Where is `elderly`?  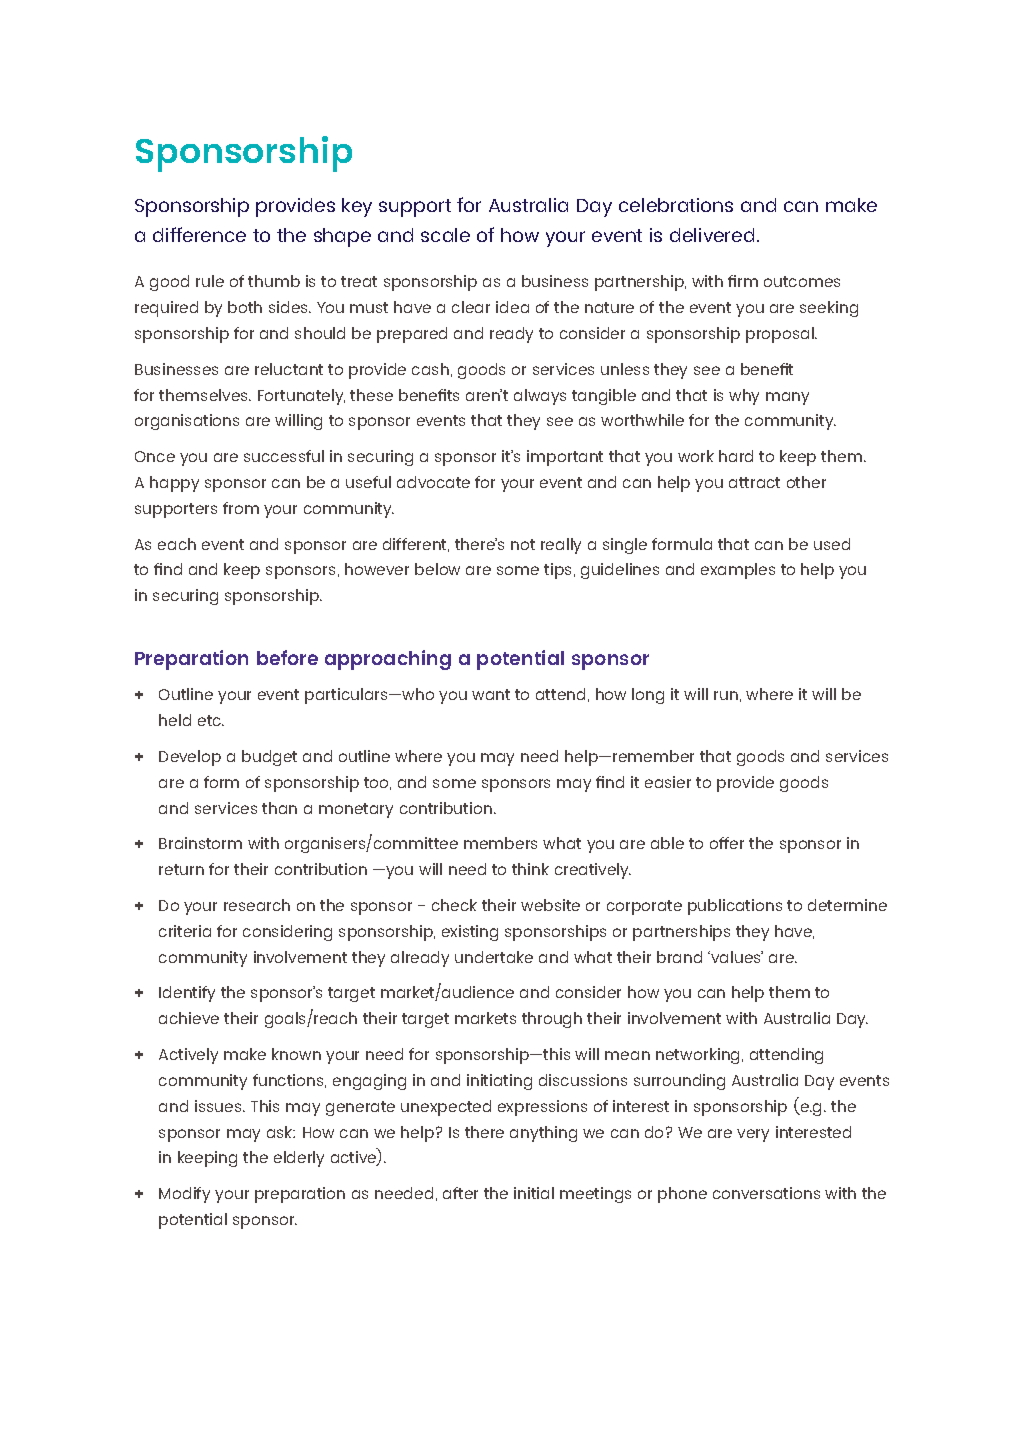 elderly is located at coordinates (299, 1159).
